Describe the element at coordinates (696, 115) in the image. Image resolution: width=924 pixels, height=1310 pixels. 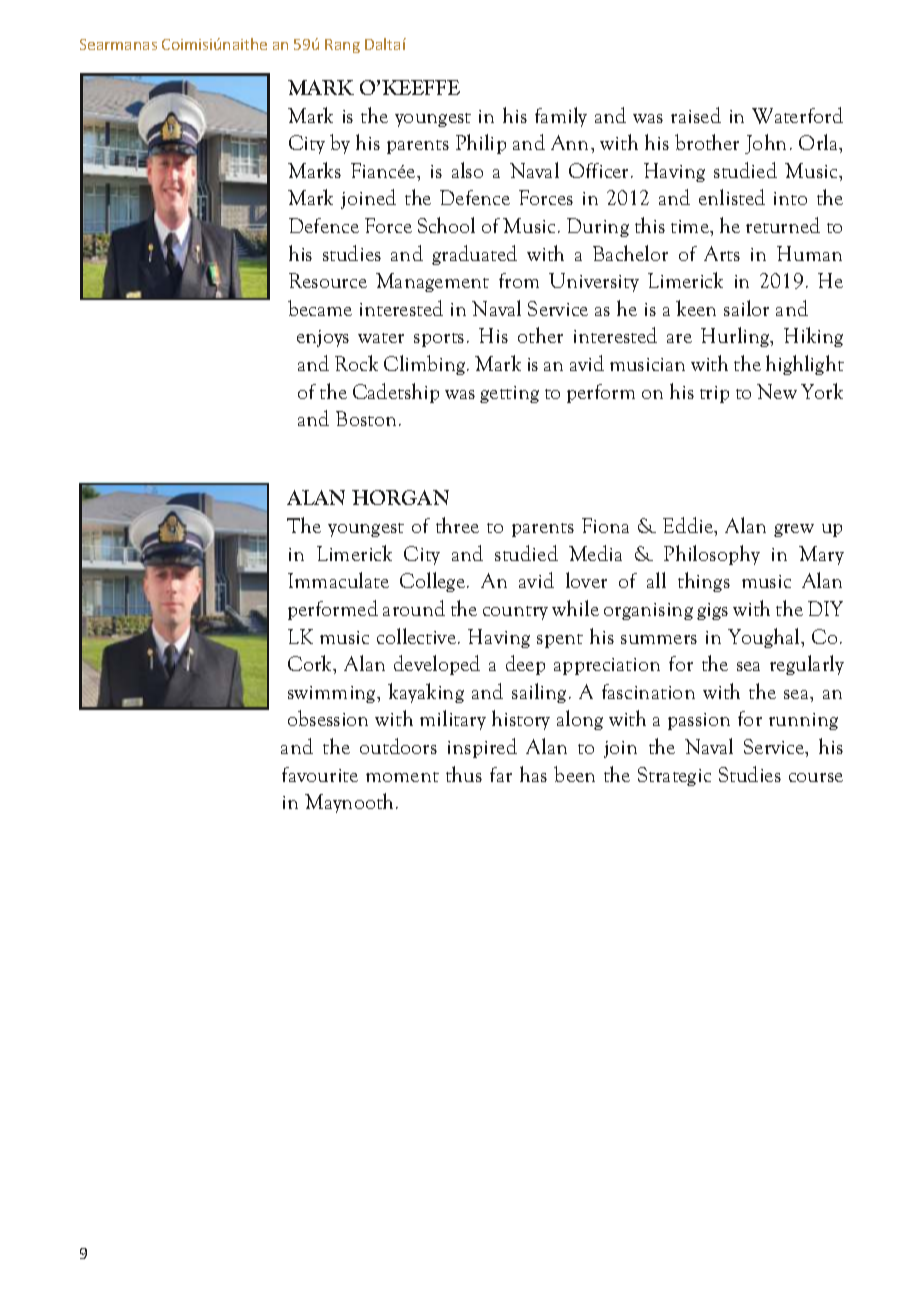
I see `raised` at that location.
